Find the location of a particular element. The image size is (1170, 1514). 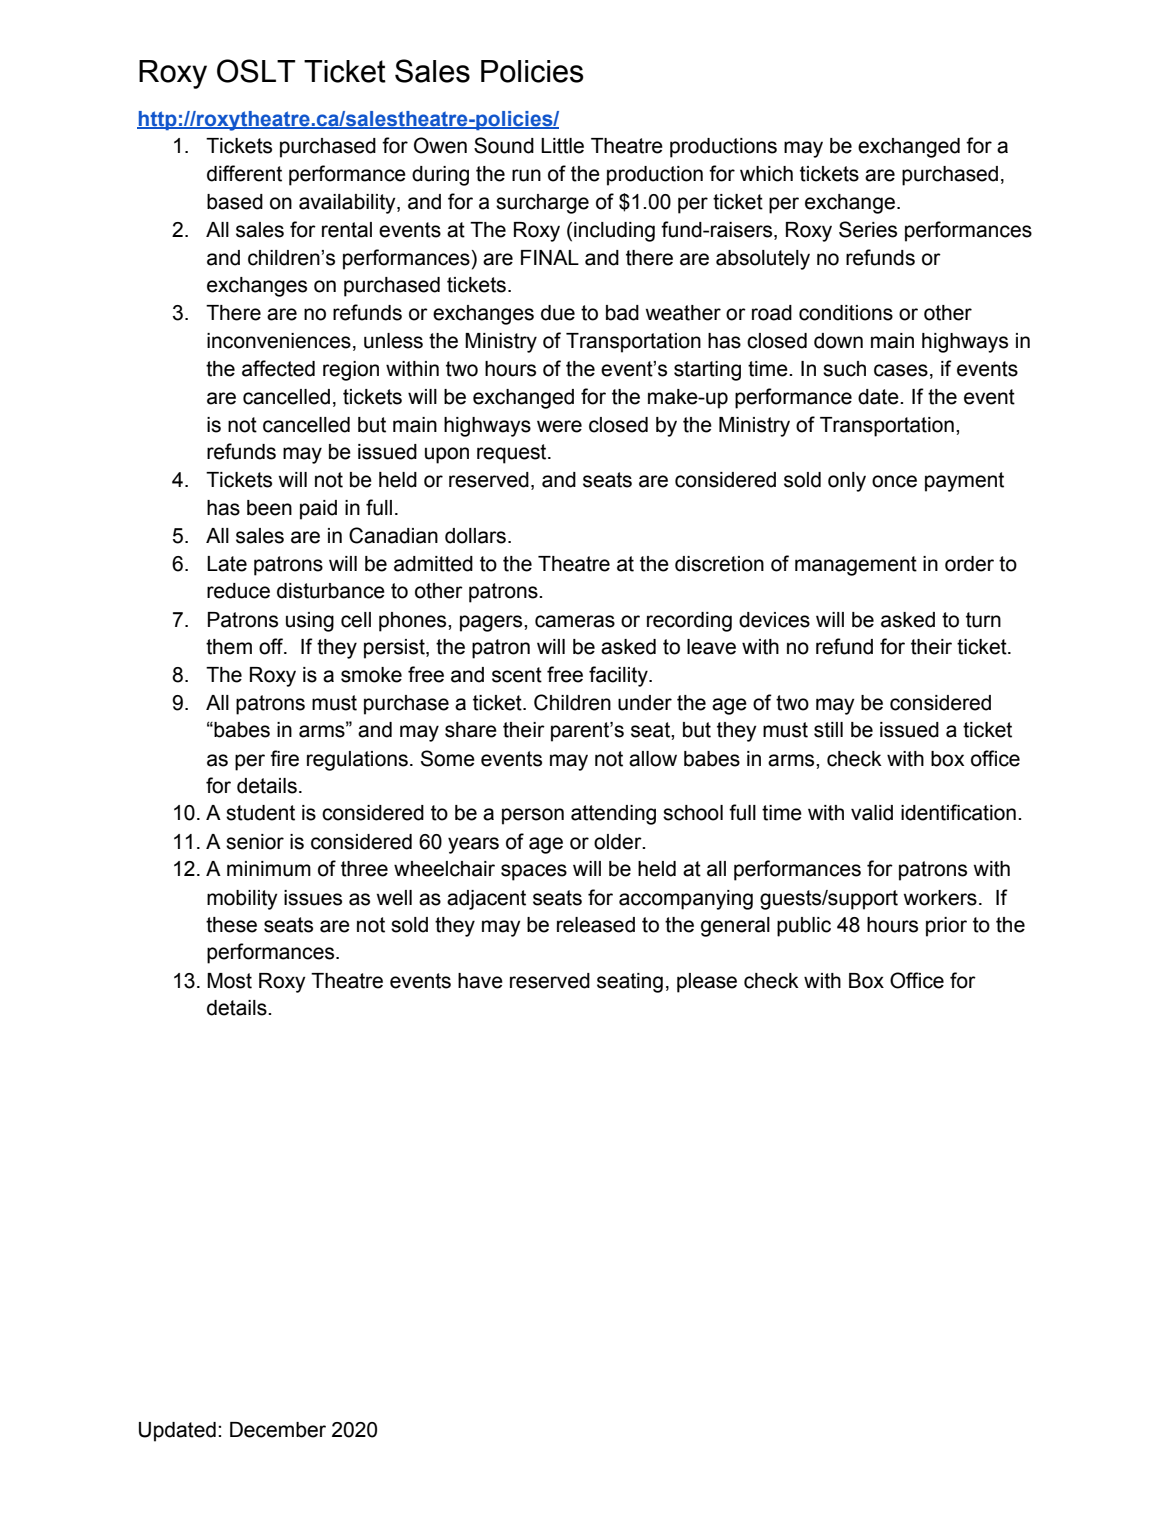

please is located at coordinates (707, 983).
